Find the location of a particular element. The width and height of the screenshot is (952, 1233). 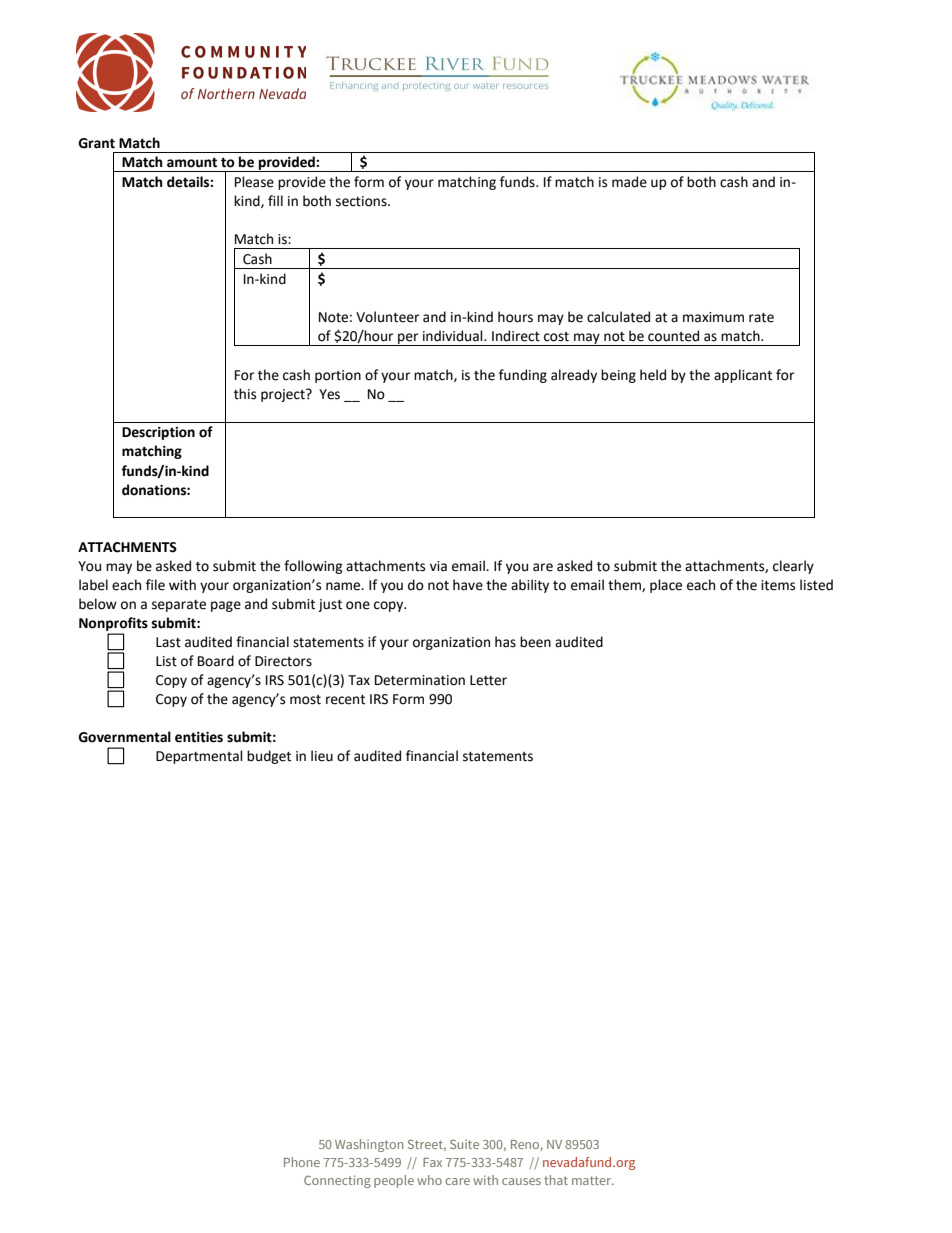

sections is located at coordinates (362, 201).
